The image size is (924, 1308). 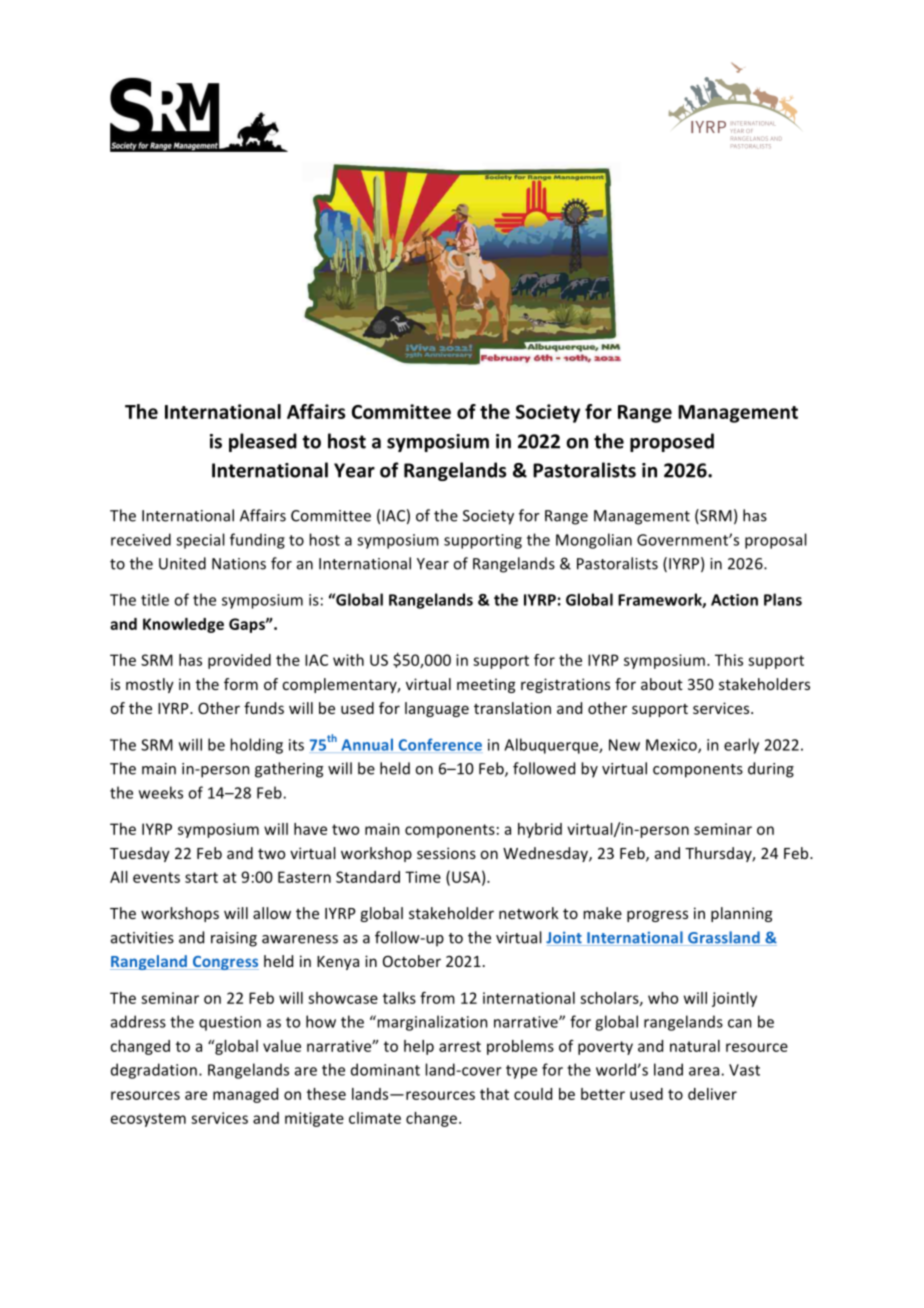 What do you see at coordinates (348, 660) in the page?
I see `with` at bounding box center [348, 660].
